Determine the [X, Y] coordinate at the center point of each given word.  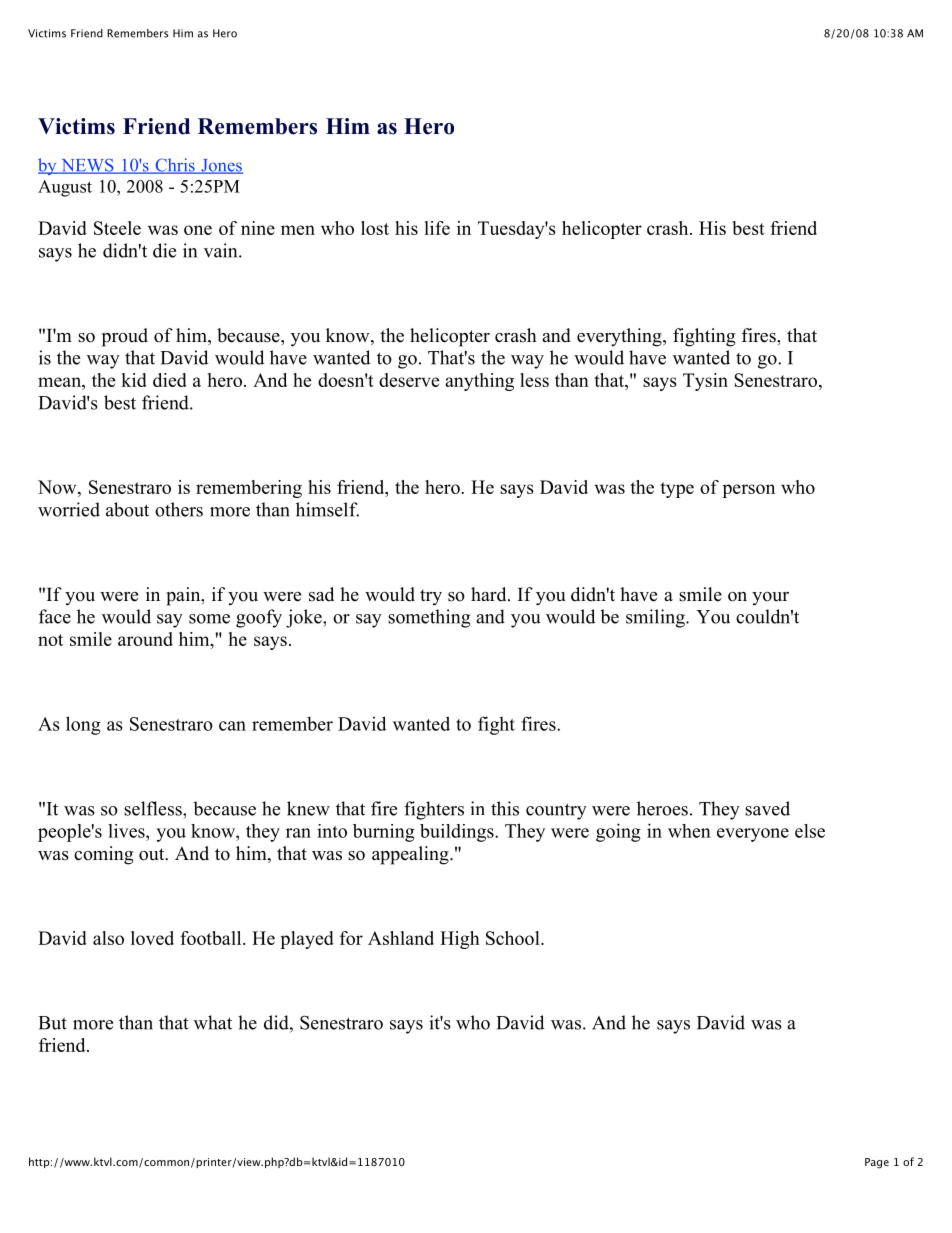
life [437, 228]
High [460, 940]
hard [490, 594]
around [145, 639]
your [770, 599]
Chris [175, 166]
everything [620, 337]
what [213, 1022]
